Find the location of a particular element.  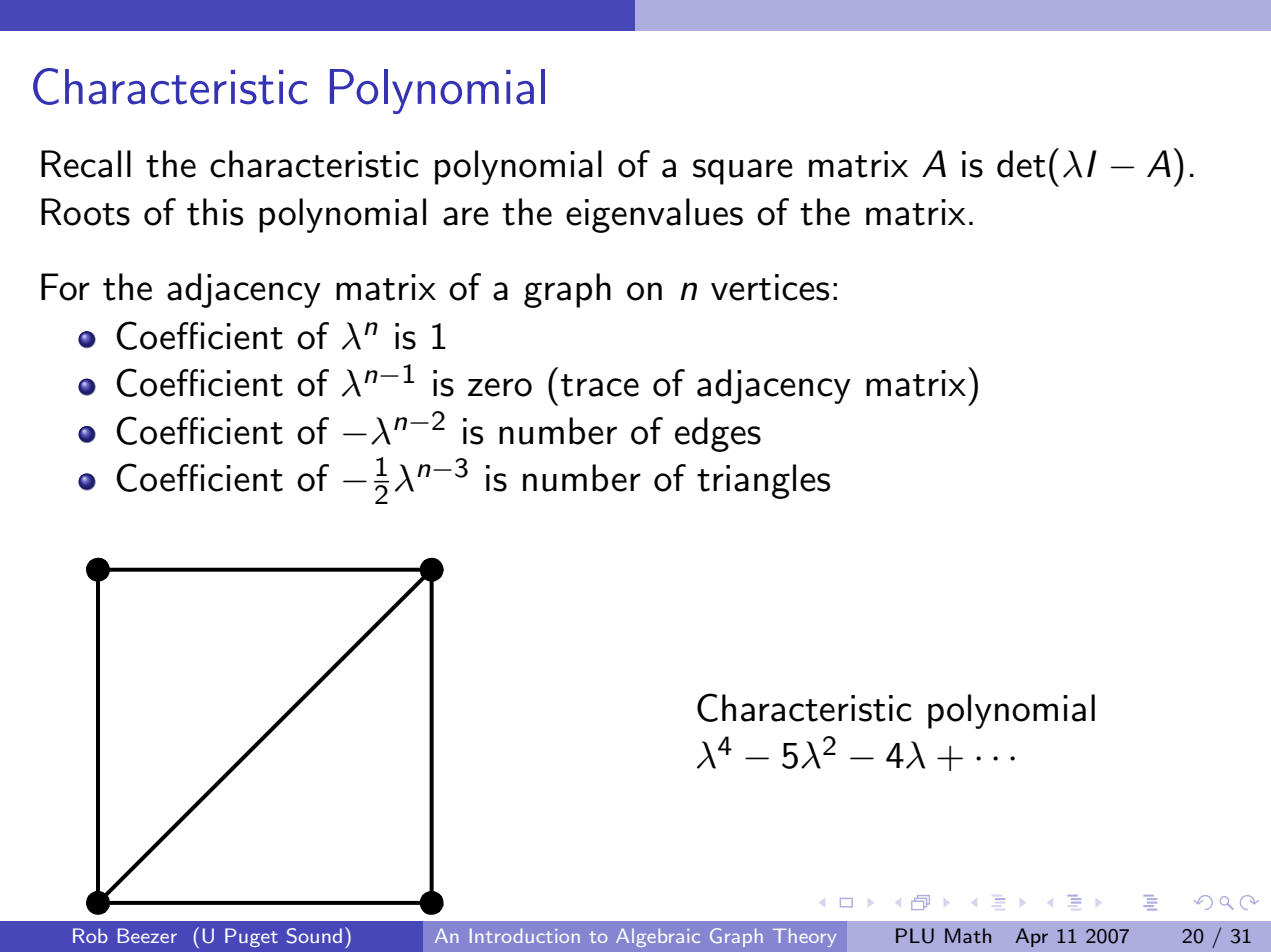

zero is located at coordinates (500, 387).
